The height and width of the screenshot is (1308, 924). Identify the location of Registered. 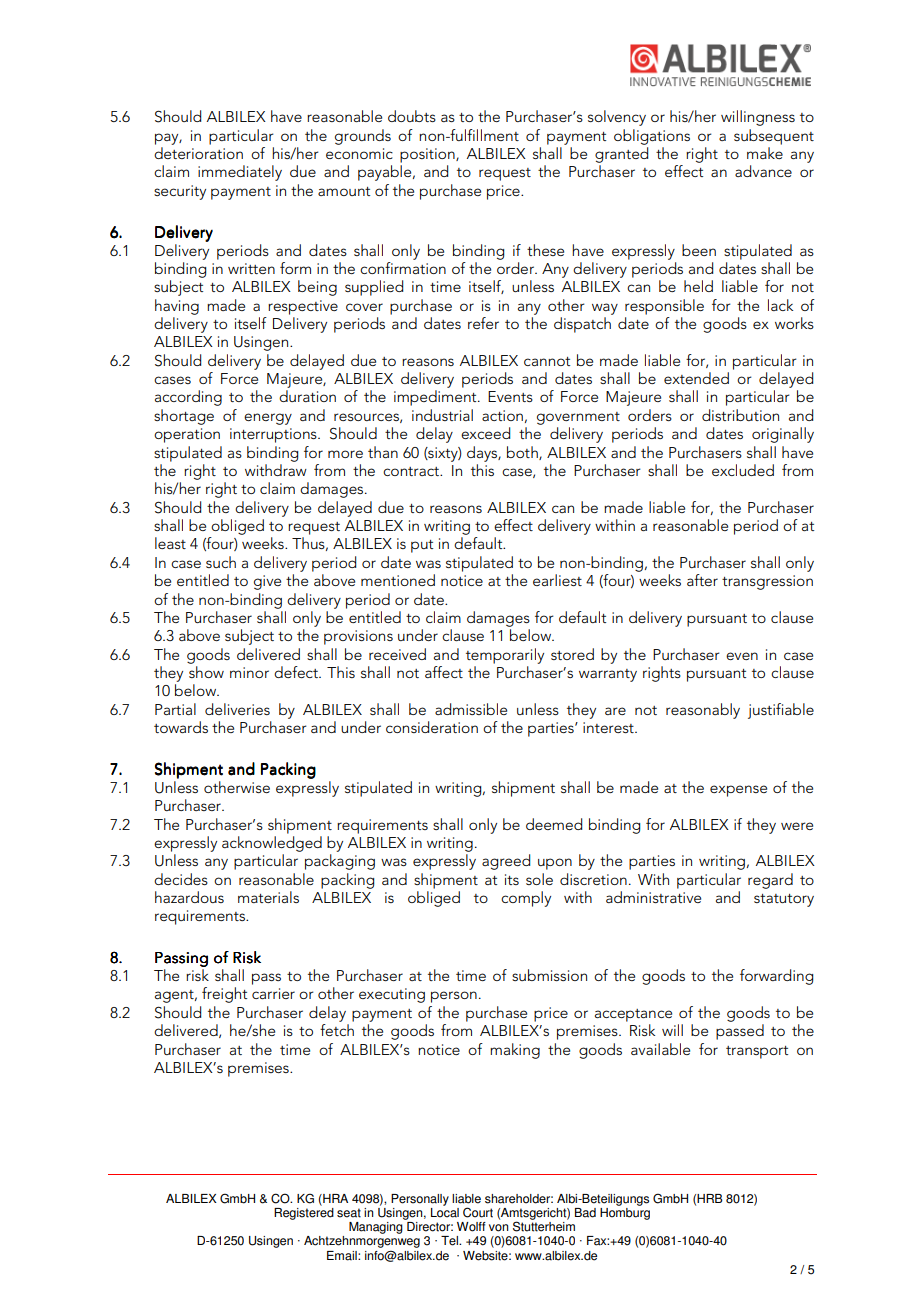
(304, 1212).
